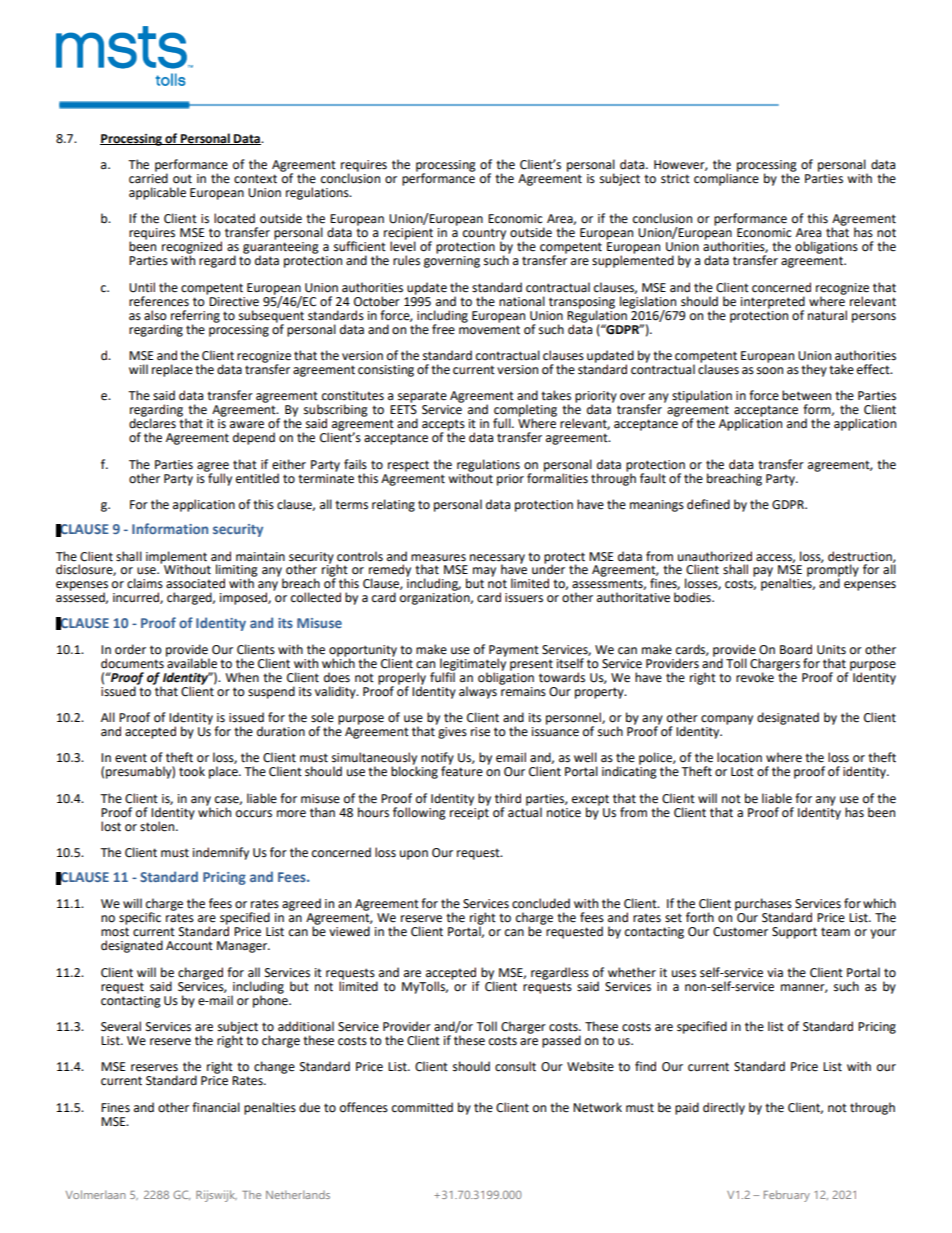 The height and width of the image is (1233, 952). Describe the element at coordinates (497, 560) in the image. I see `necessary` at that location.
